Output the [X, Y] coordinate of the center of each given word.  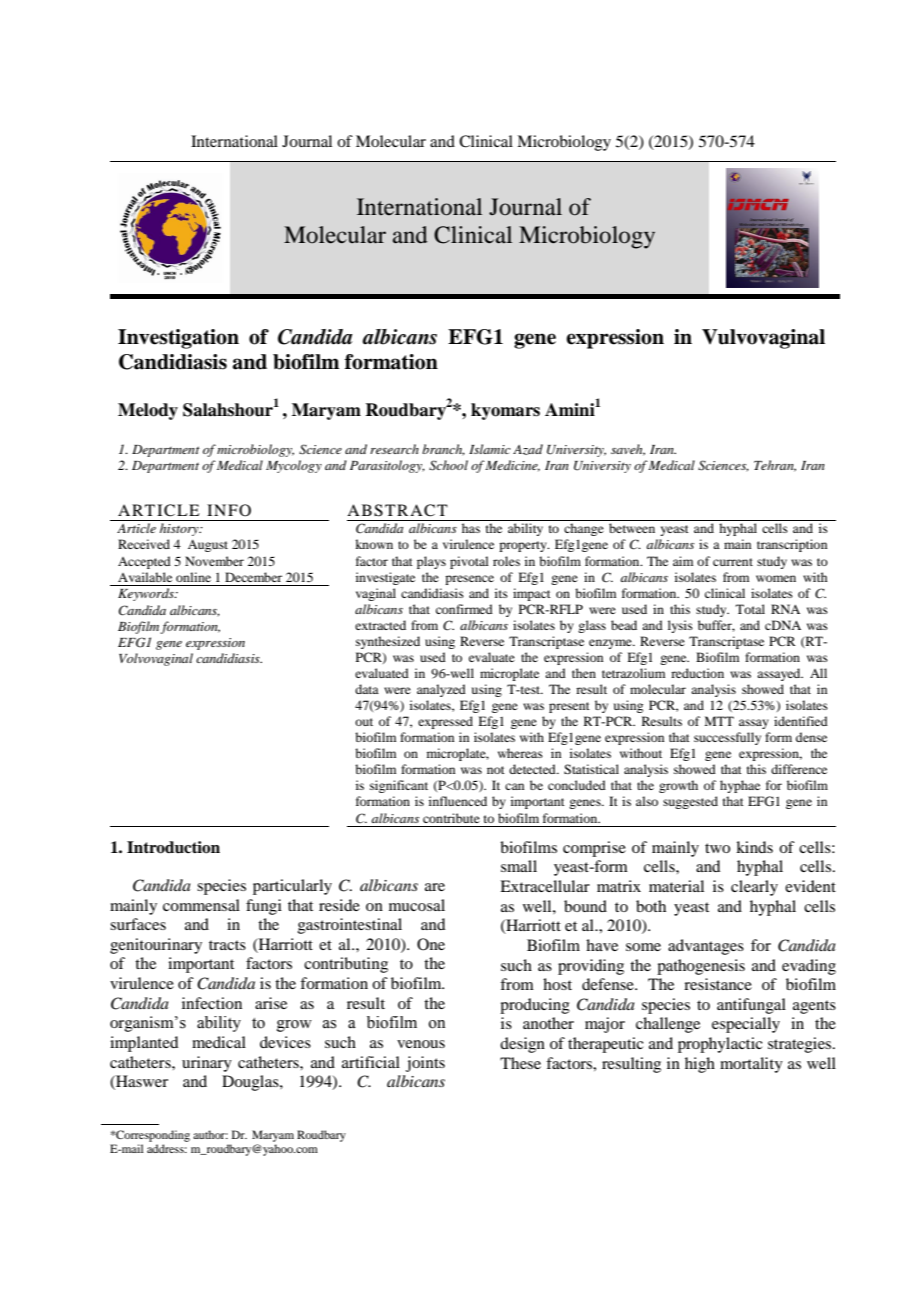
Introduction [173, 847]
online [193, 577]
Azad [528, 449]
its [501, 593]
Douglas [251, 1083]
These [520, 1063]
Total [750, 609]
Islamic [490, 449]
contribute [451, 818]
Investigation [178, 339]
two [717, 848]
